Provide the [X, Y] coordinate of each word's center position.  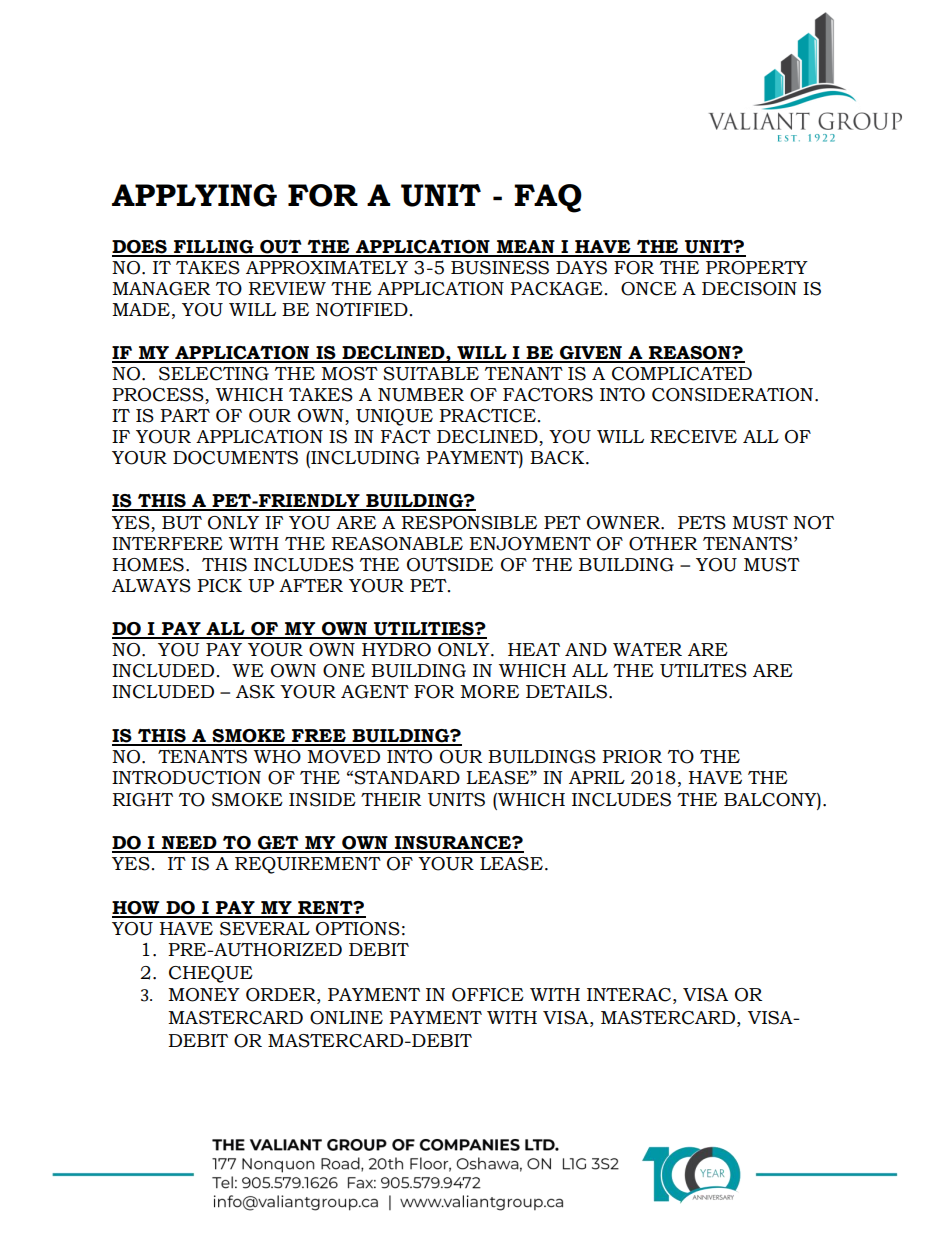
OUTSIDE [450, 565]
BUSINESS [500, 268]
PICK [219, 586]
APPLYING [194, 195]
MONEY [204, 995]
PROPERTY [757, 268]
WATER [647, 649]
